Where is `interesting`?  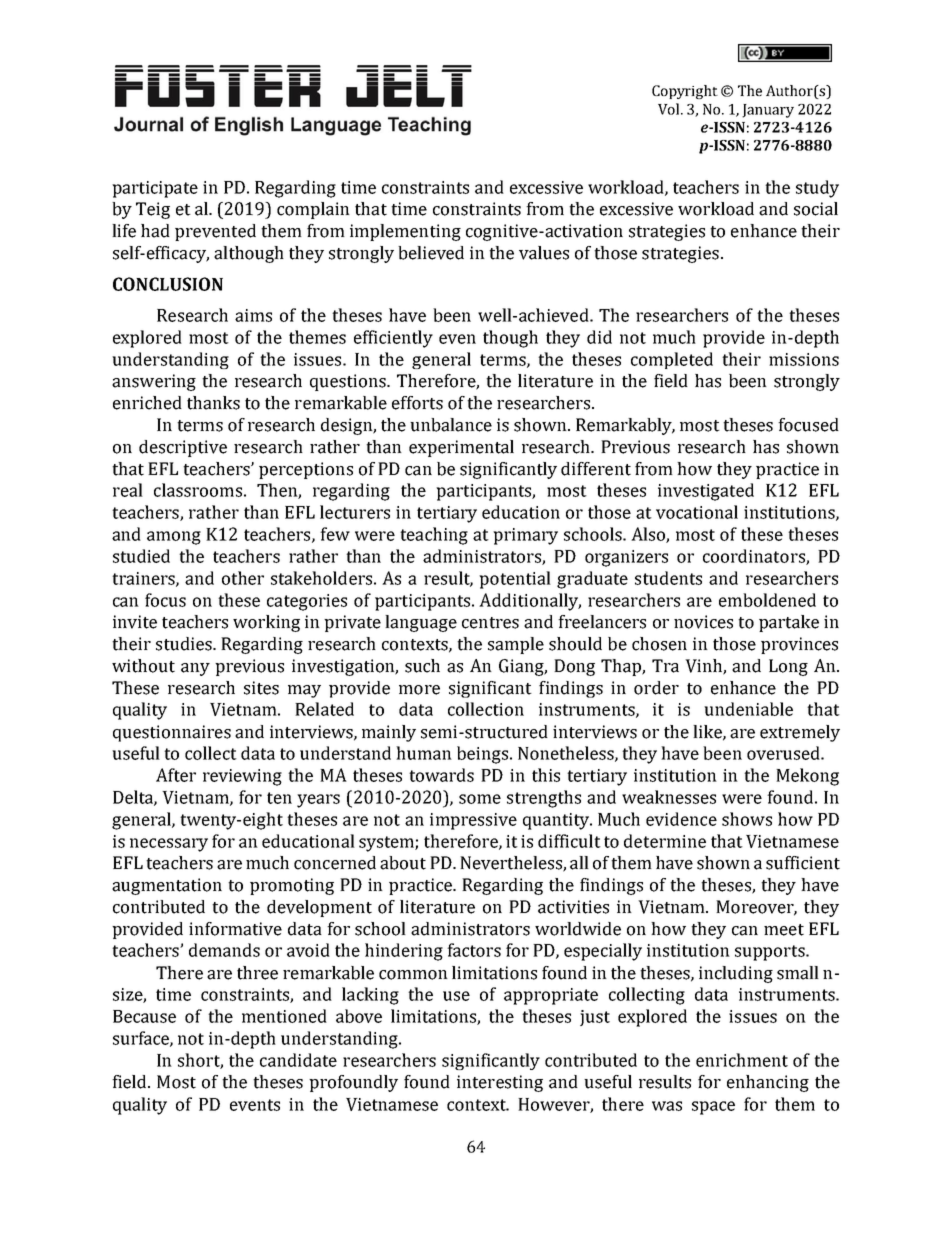
interesting is located at coordinates (500, 1083).
